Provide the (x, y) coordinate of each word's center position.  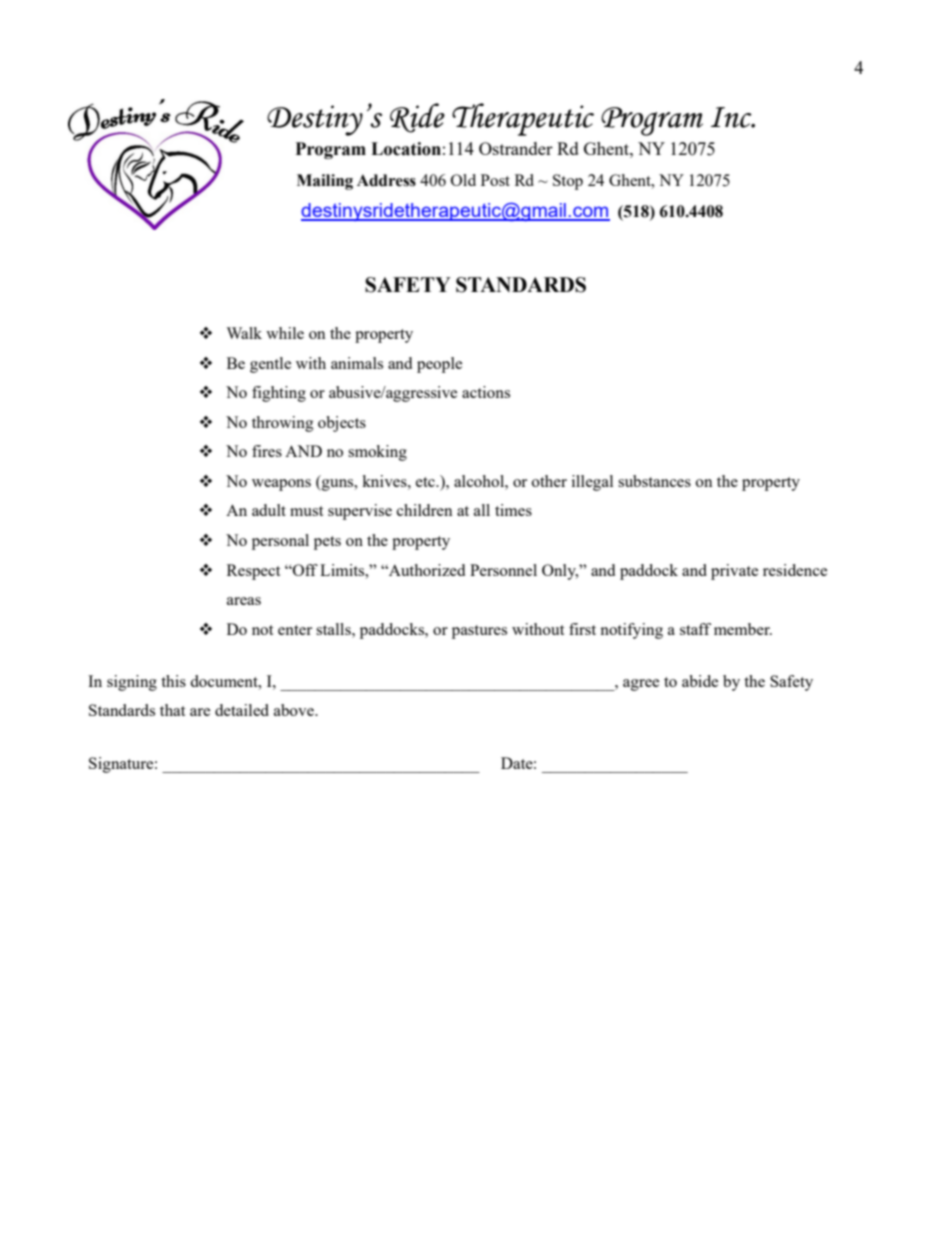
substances (654, 481)
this (173, 681)
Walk (244, 333)
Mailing (325, 182)
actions (486, 392)
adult (269, 510)
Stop (568, 182)
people (439, 365)
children (425, 510)
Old (463, 180)
